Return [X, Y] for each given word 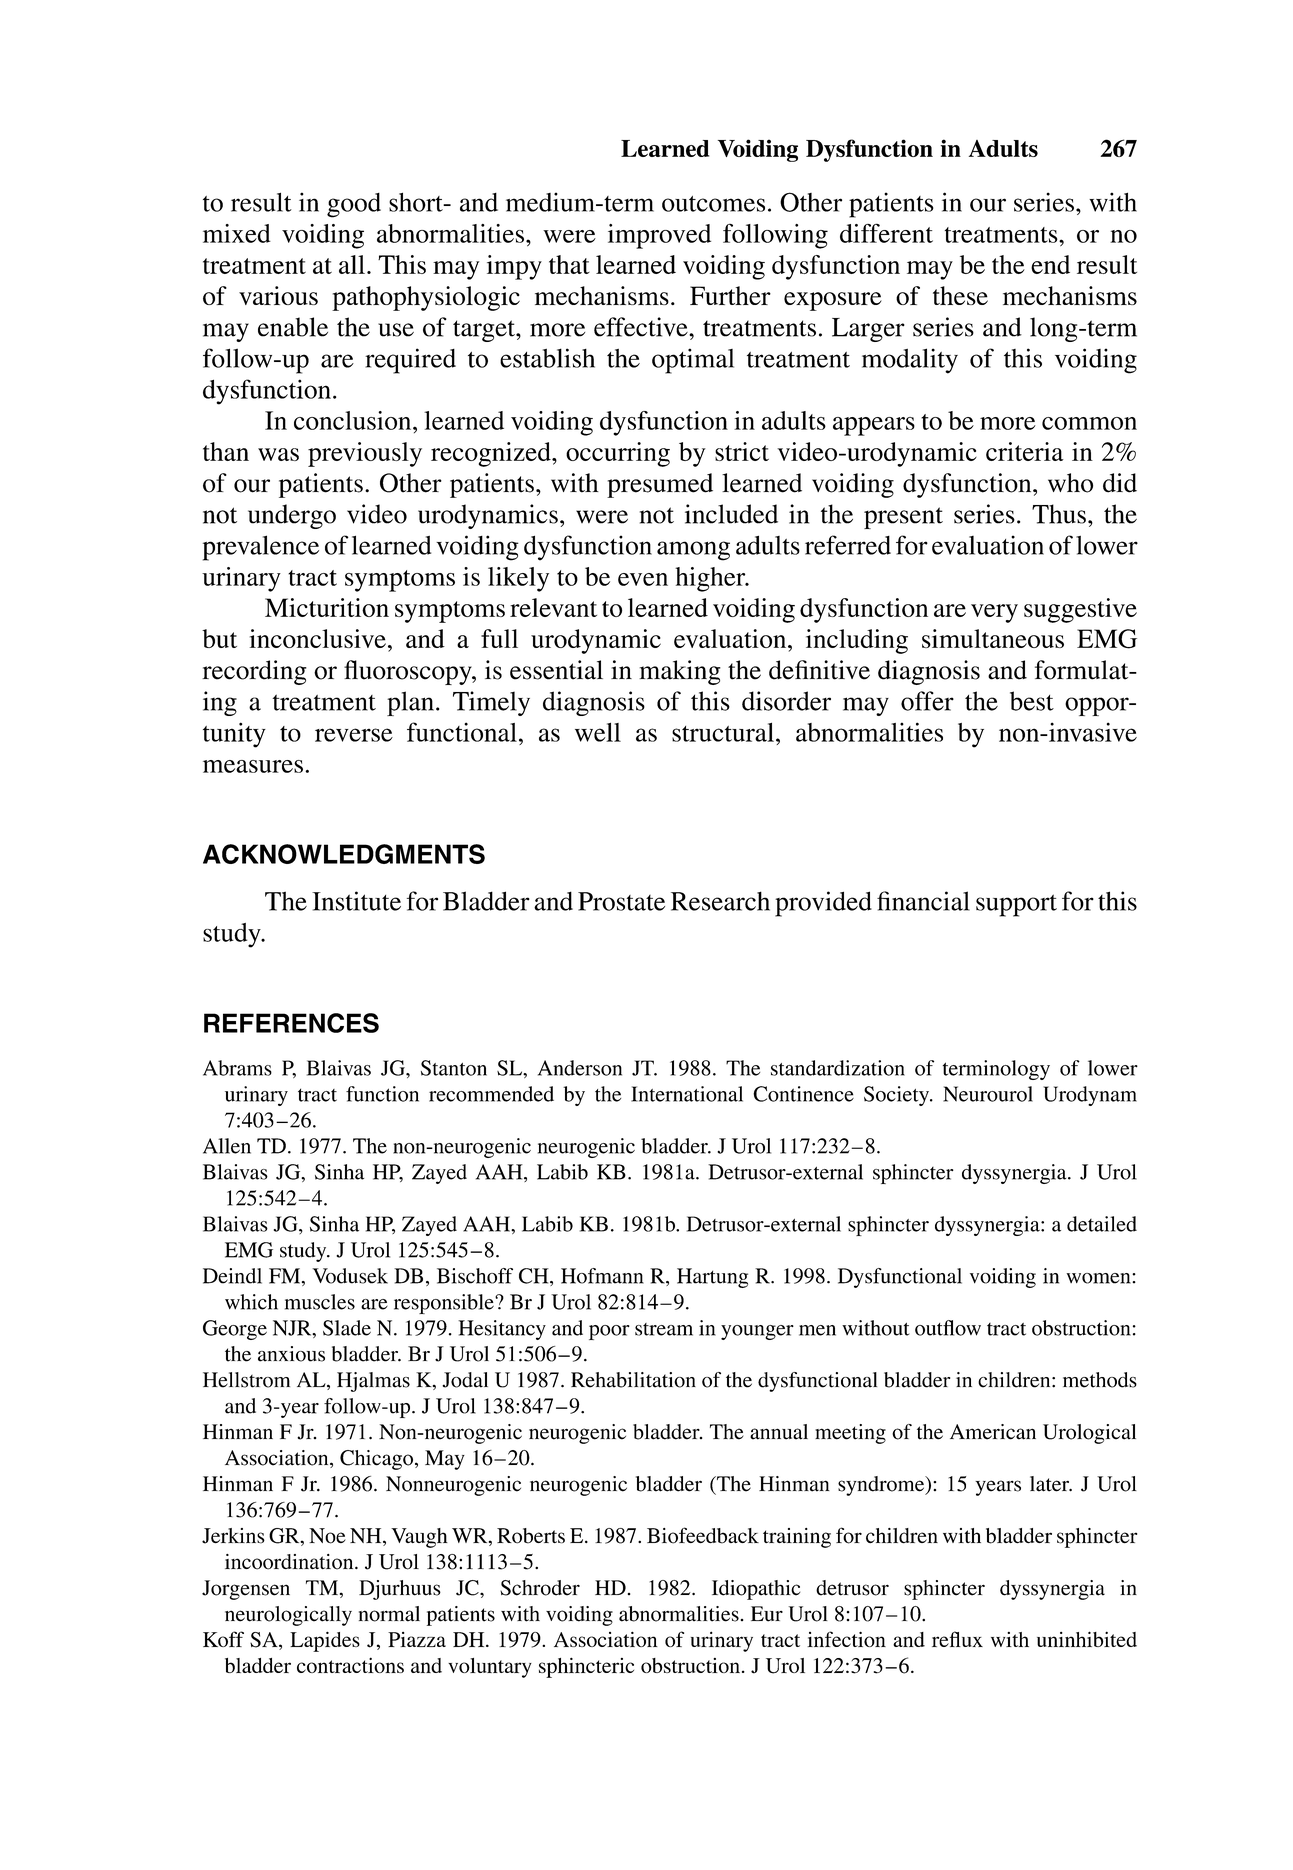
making [680, 672]
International [687, 1094]
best [1032, 701]
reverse [354, 735]
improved [659, 236]
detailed [1102, 1224]
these [960, 295]
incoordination [290, 1562]
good [354, 205]
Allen [227, 1146]
